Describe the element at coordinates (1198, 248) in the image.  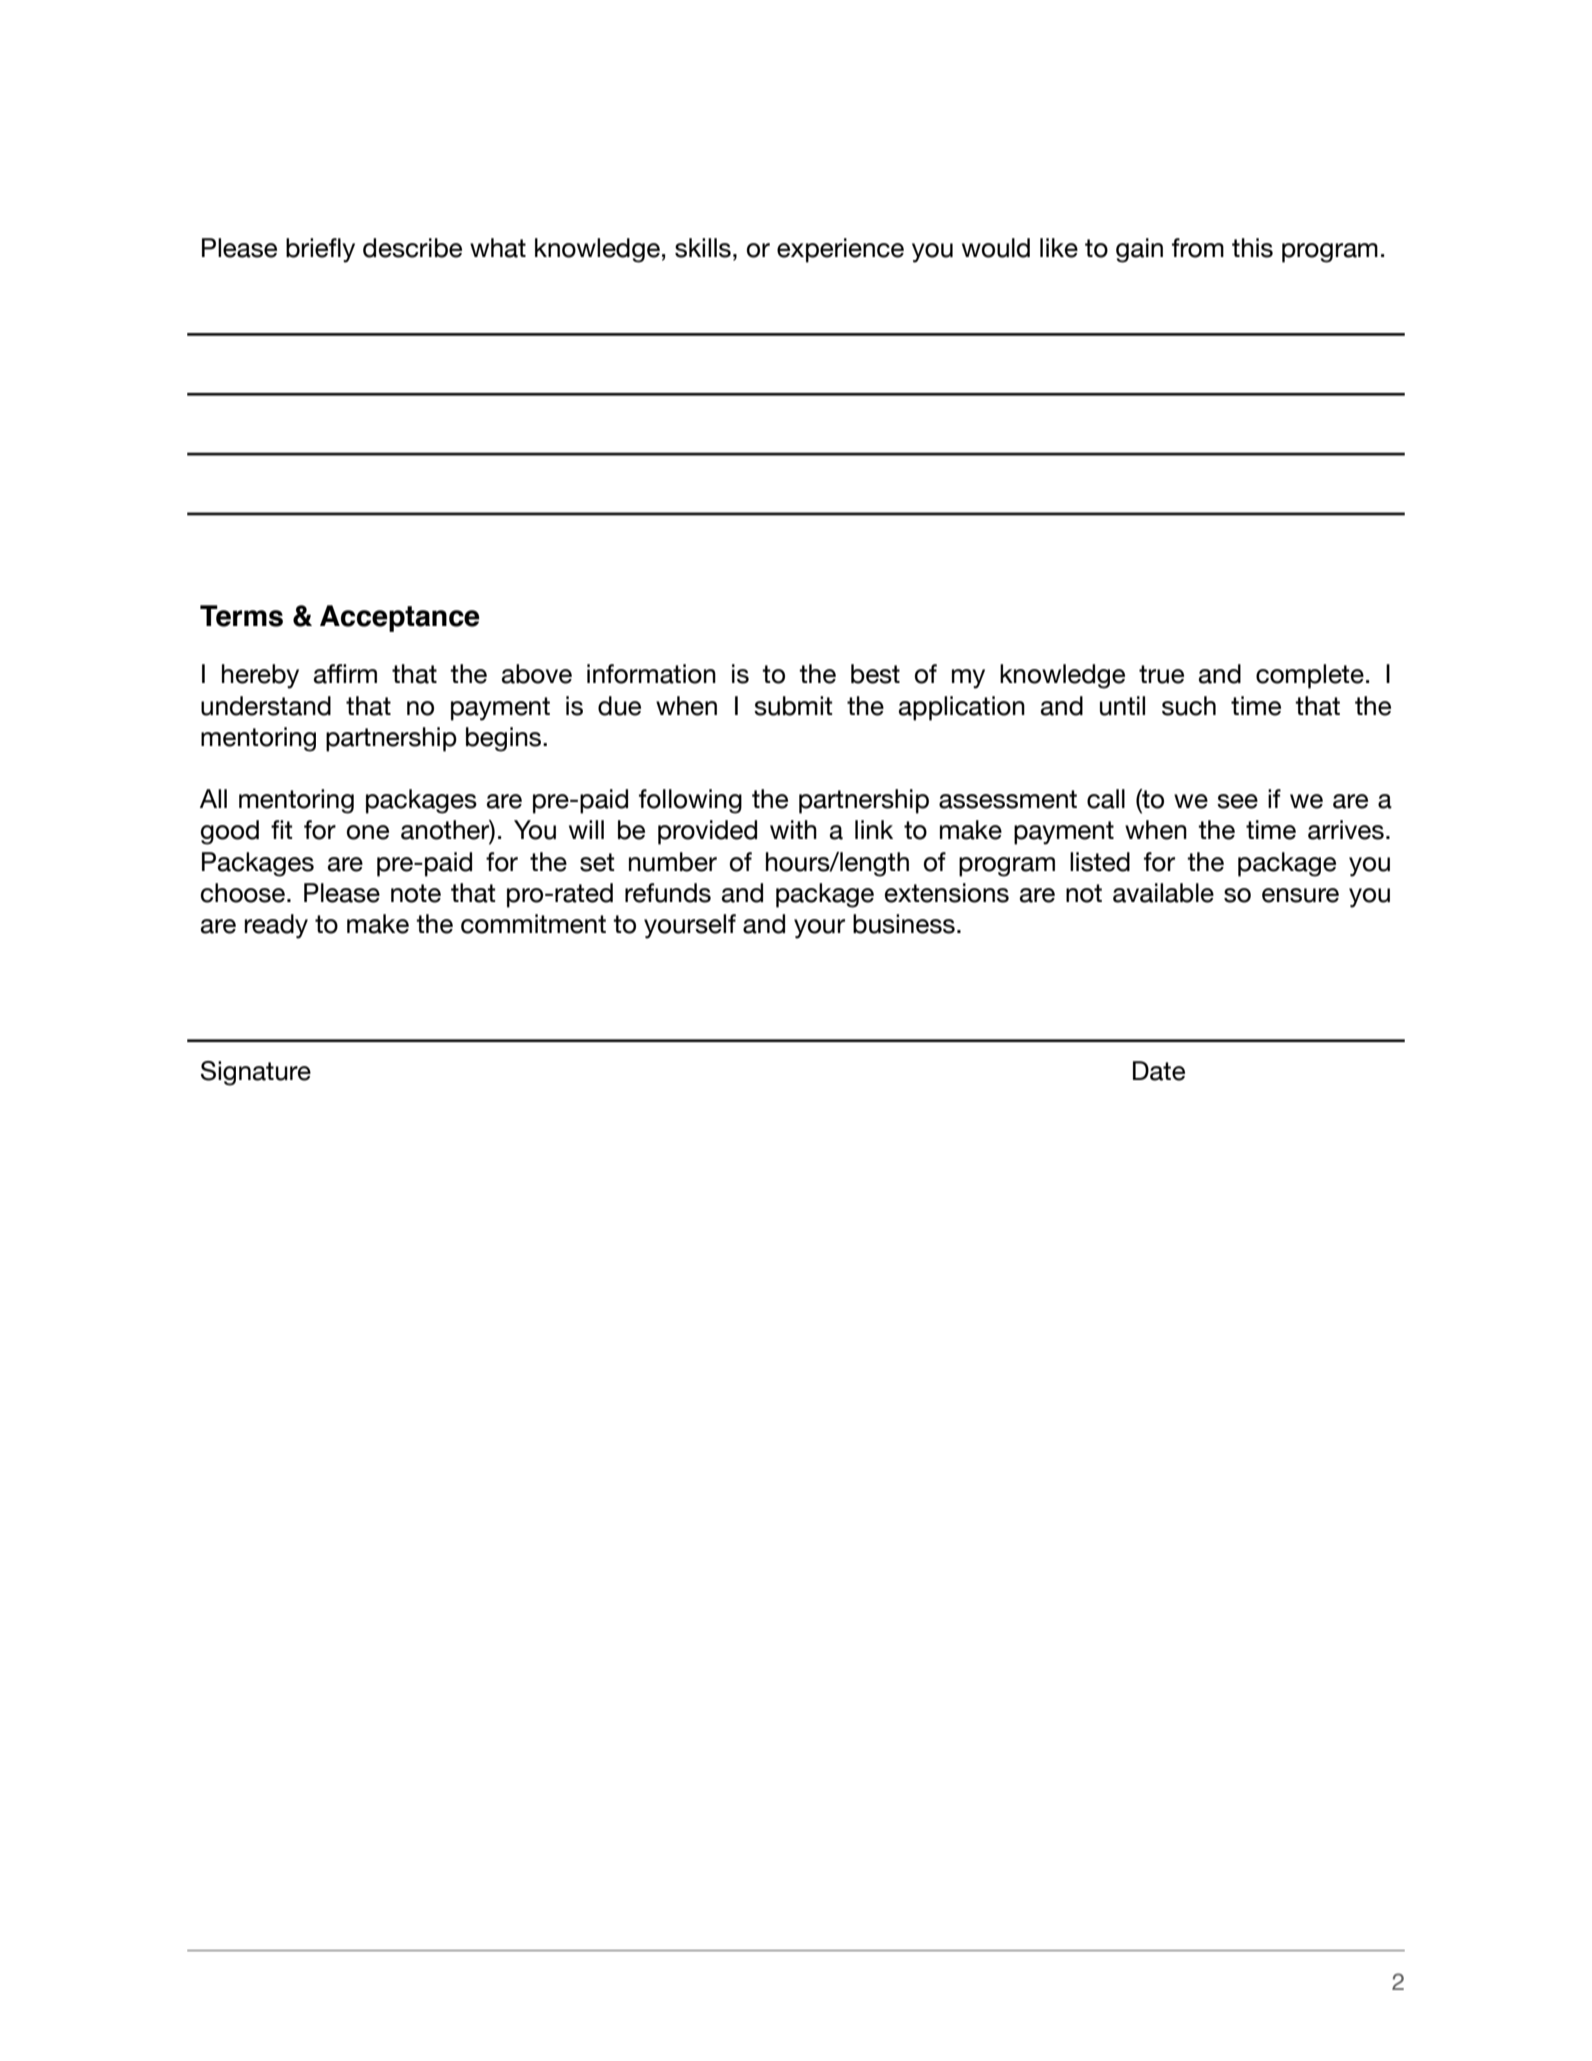
I see `from` at that location.
